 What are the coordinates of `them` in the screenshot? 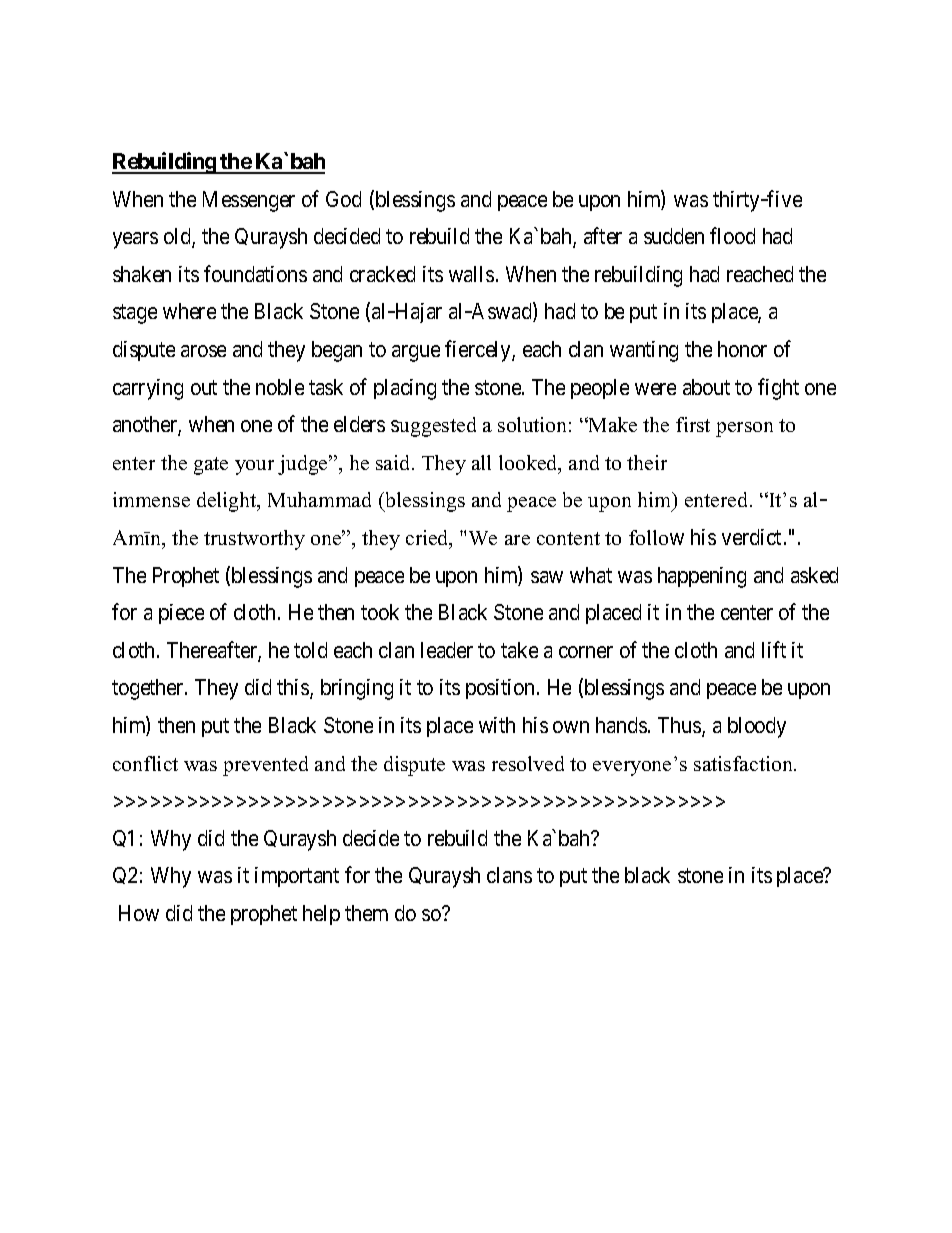 It's located at (366, 913).
